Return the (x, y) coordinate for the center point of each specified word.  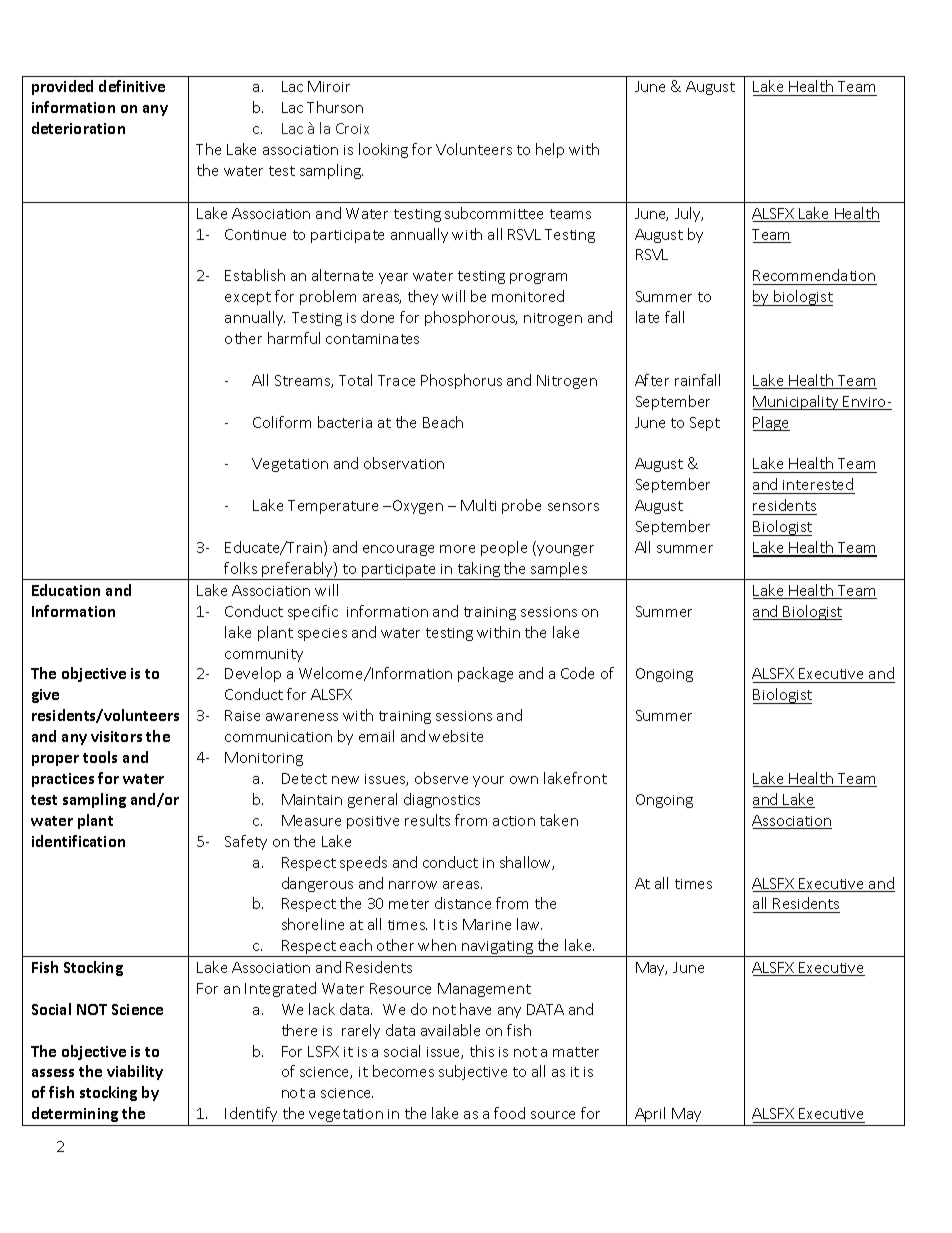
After (652, 380)
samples (559, 571)
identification (78, 841)
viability (135, 1072)
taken (559, 820)
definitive (132, 86)
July (689, 214)
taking (478, 571)
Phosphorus (461, 381)
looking (383, 150)
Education (66, 590)
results (427, 820)
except (248, 298)
